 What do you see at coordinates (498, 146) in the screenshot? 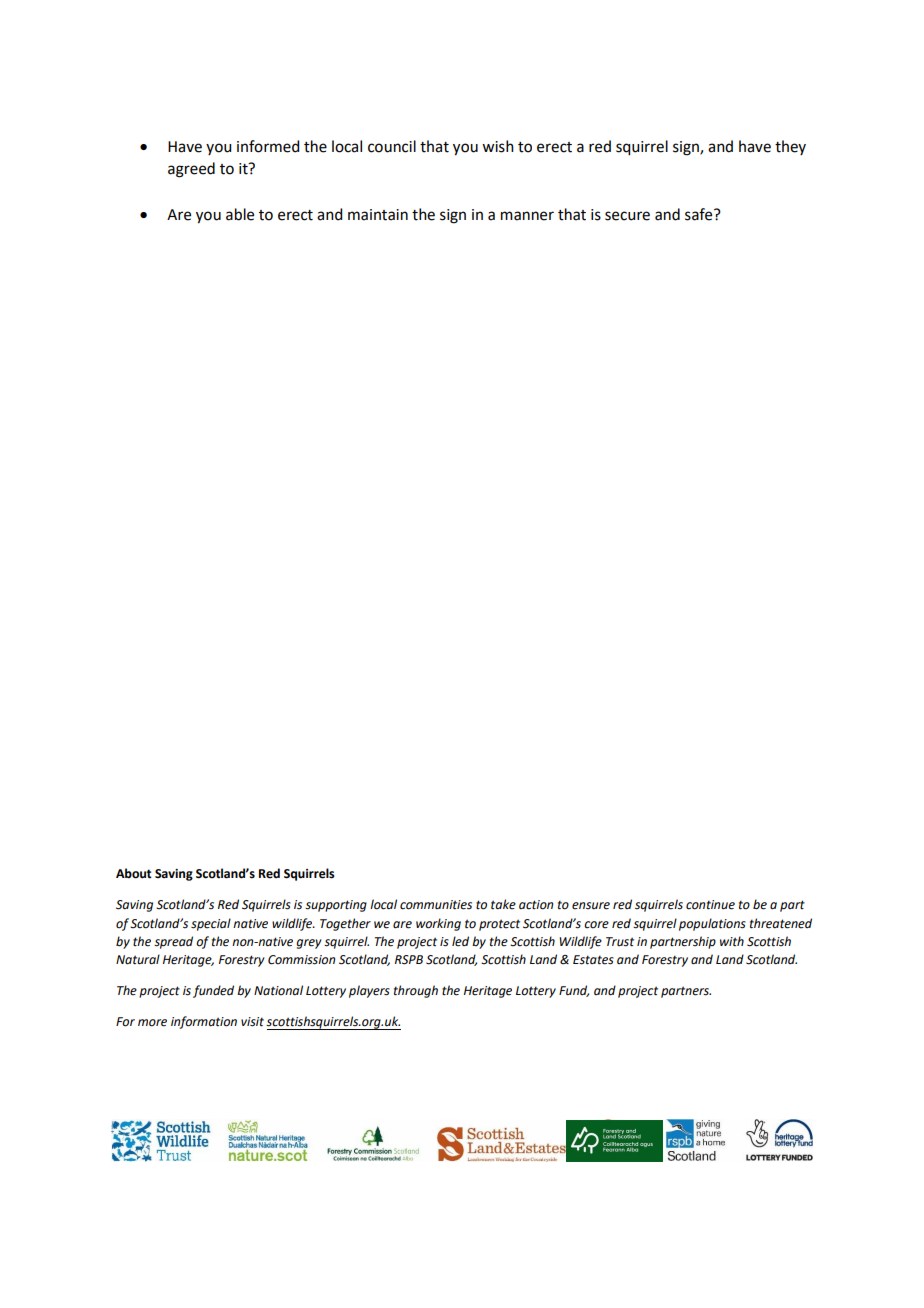
I see `wish` at bounding box center [498, 146].
